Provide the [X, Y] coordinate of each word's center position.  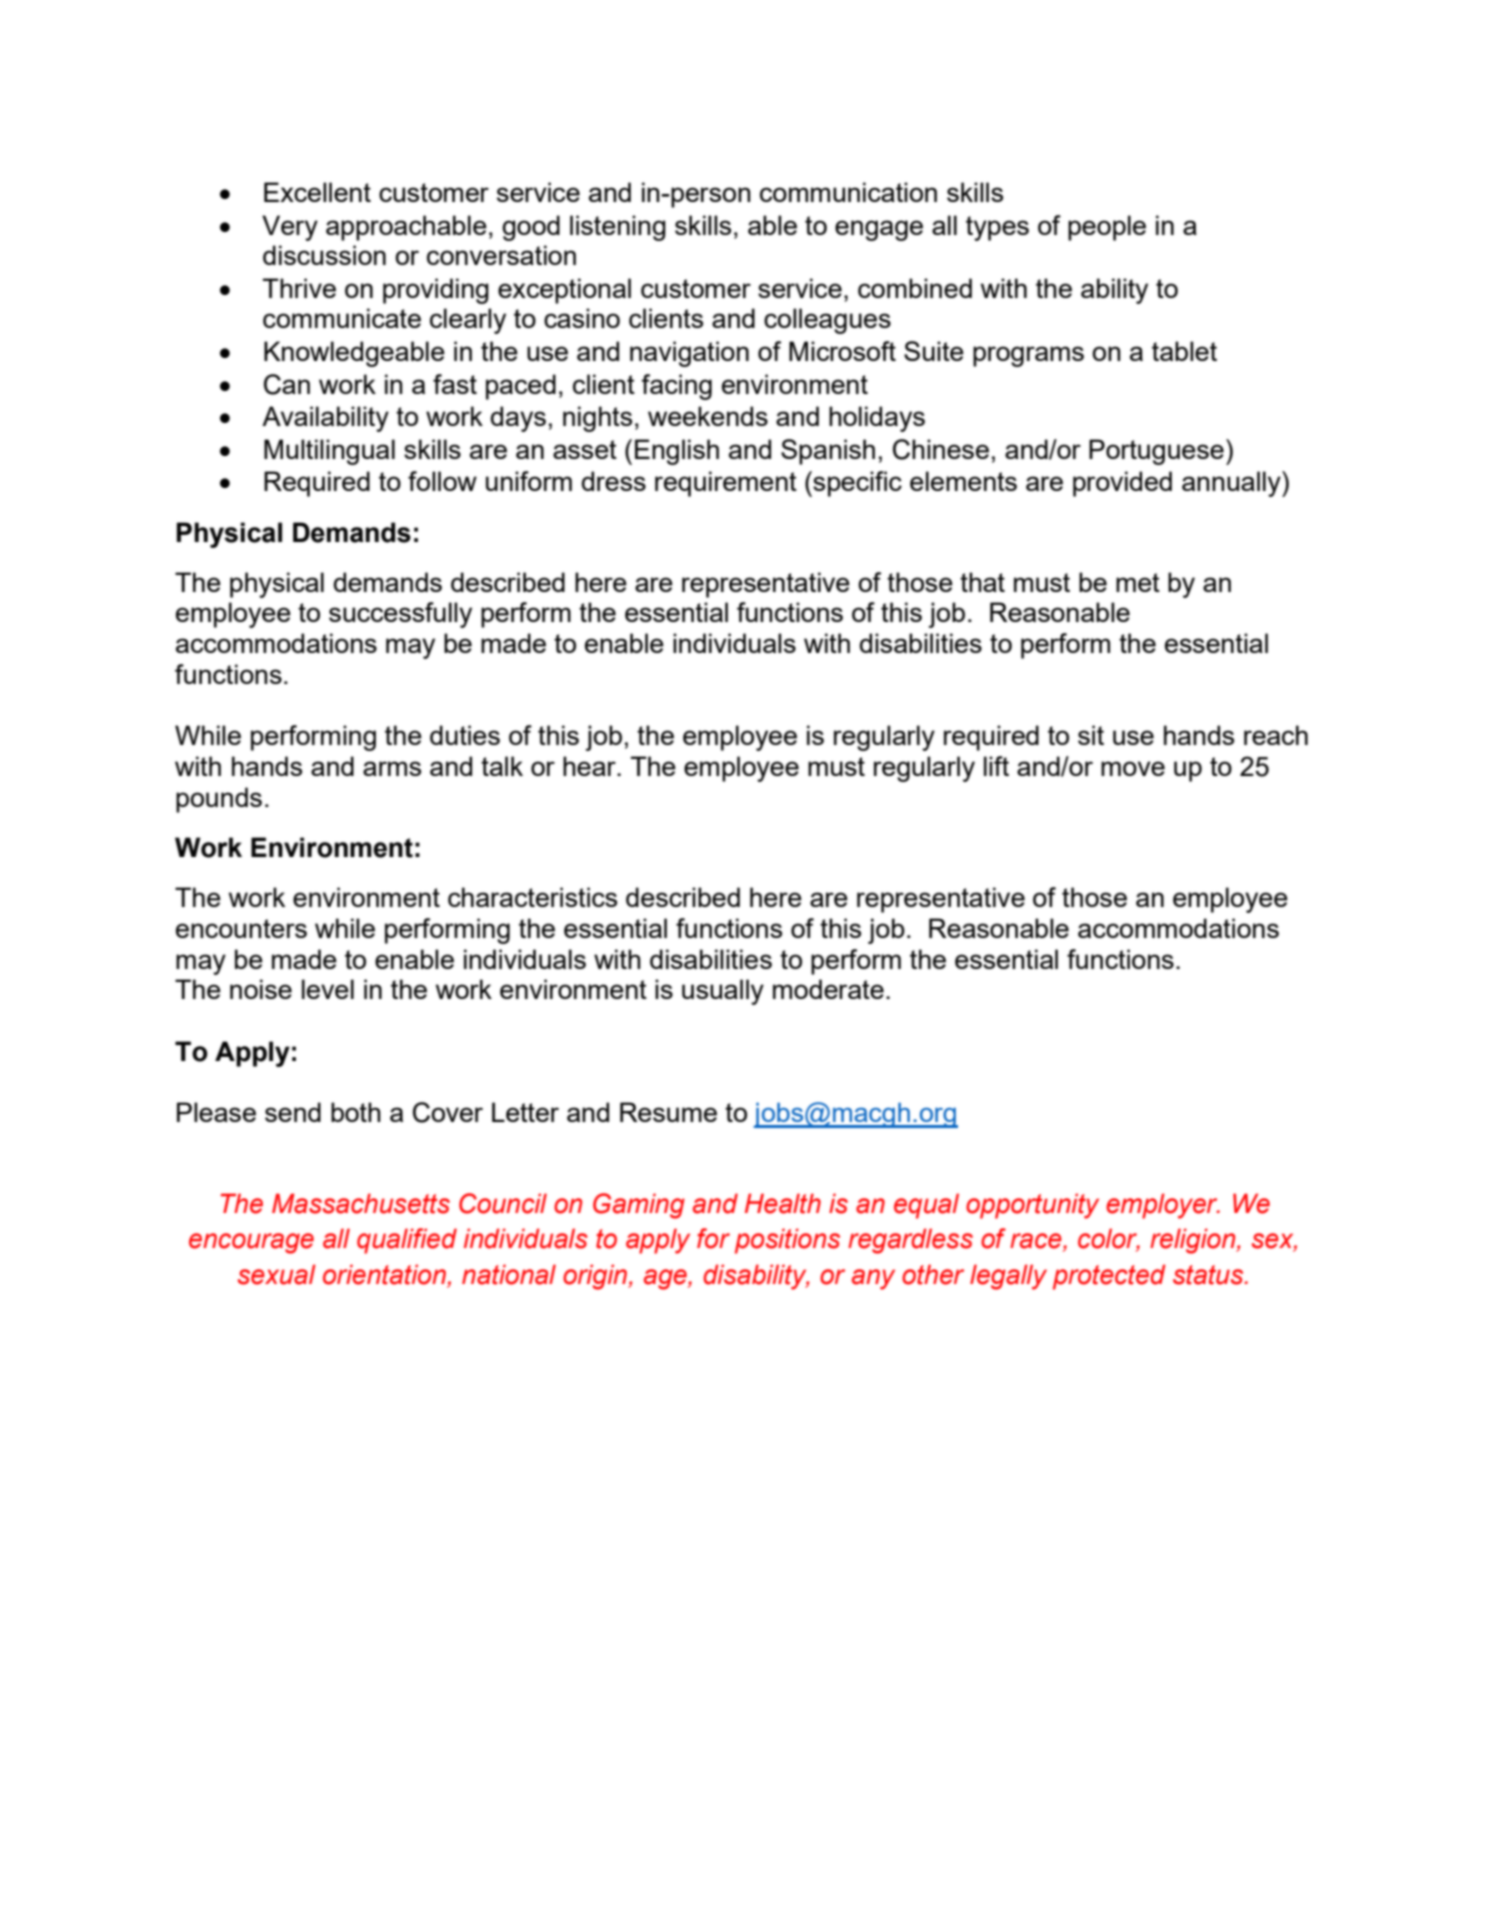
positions [787, 1241]
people [1107, 228]
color [1109, 1239]
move [1133, 768]
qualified [407, 1241]
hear [590, 766]
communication [848, 192]
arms [392, 768]
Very [290, 228]
